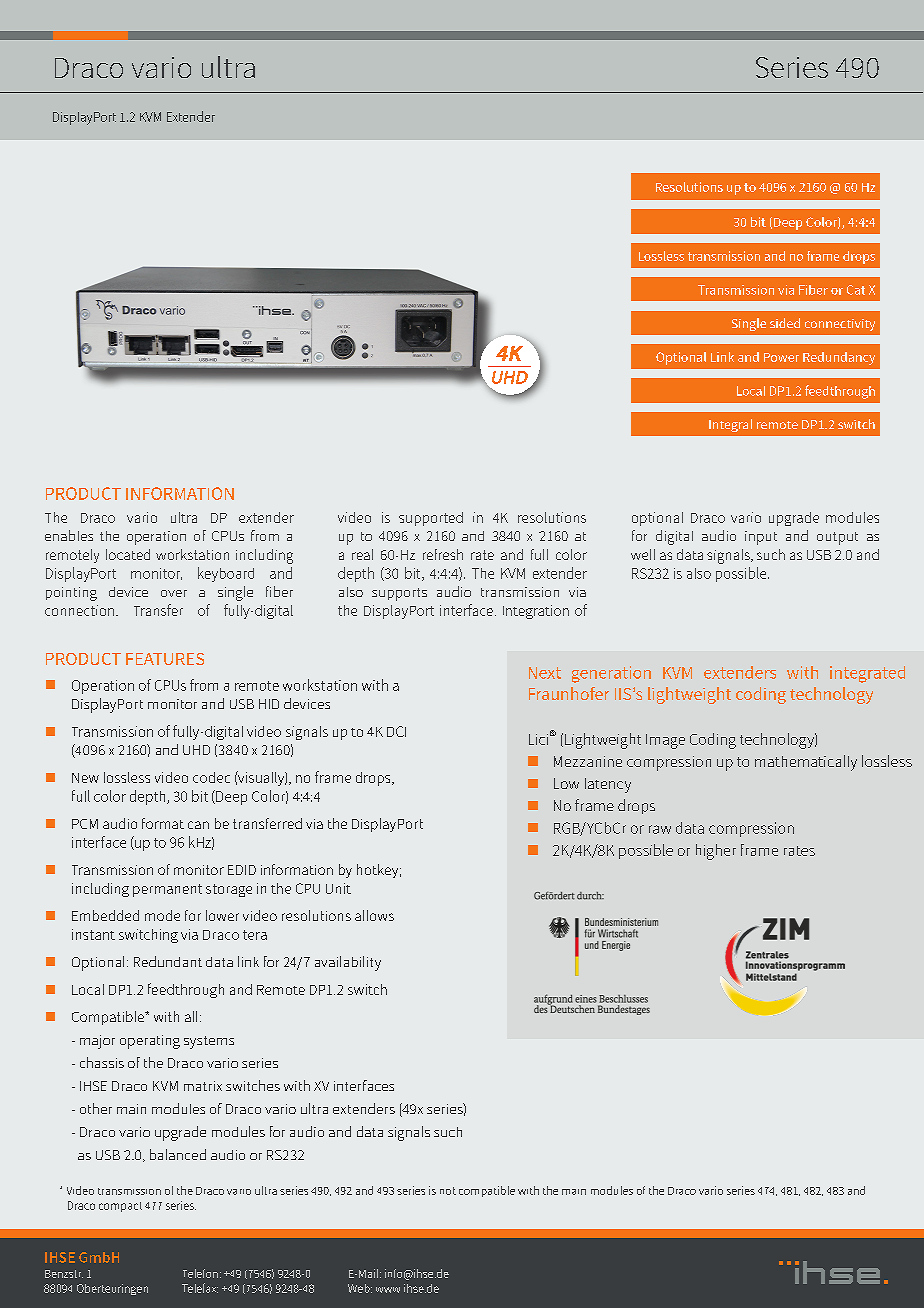 Image resolution: width=924 pixels, height=1308 pixels. I want to click on supported, so click(431, 519).
